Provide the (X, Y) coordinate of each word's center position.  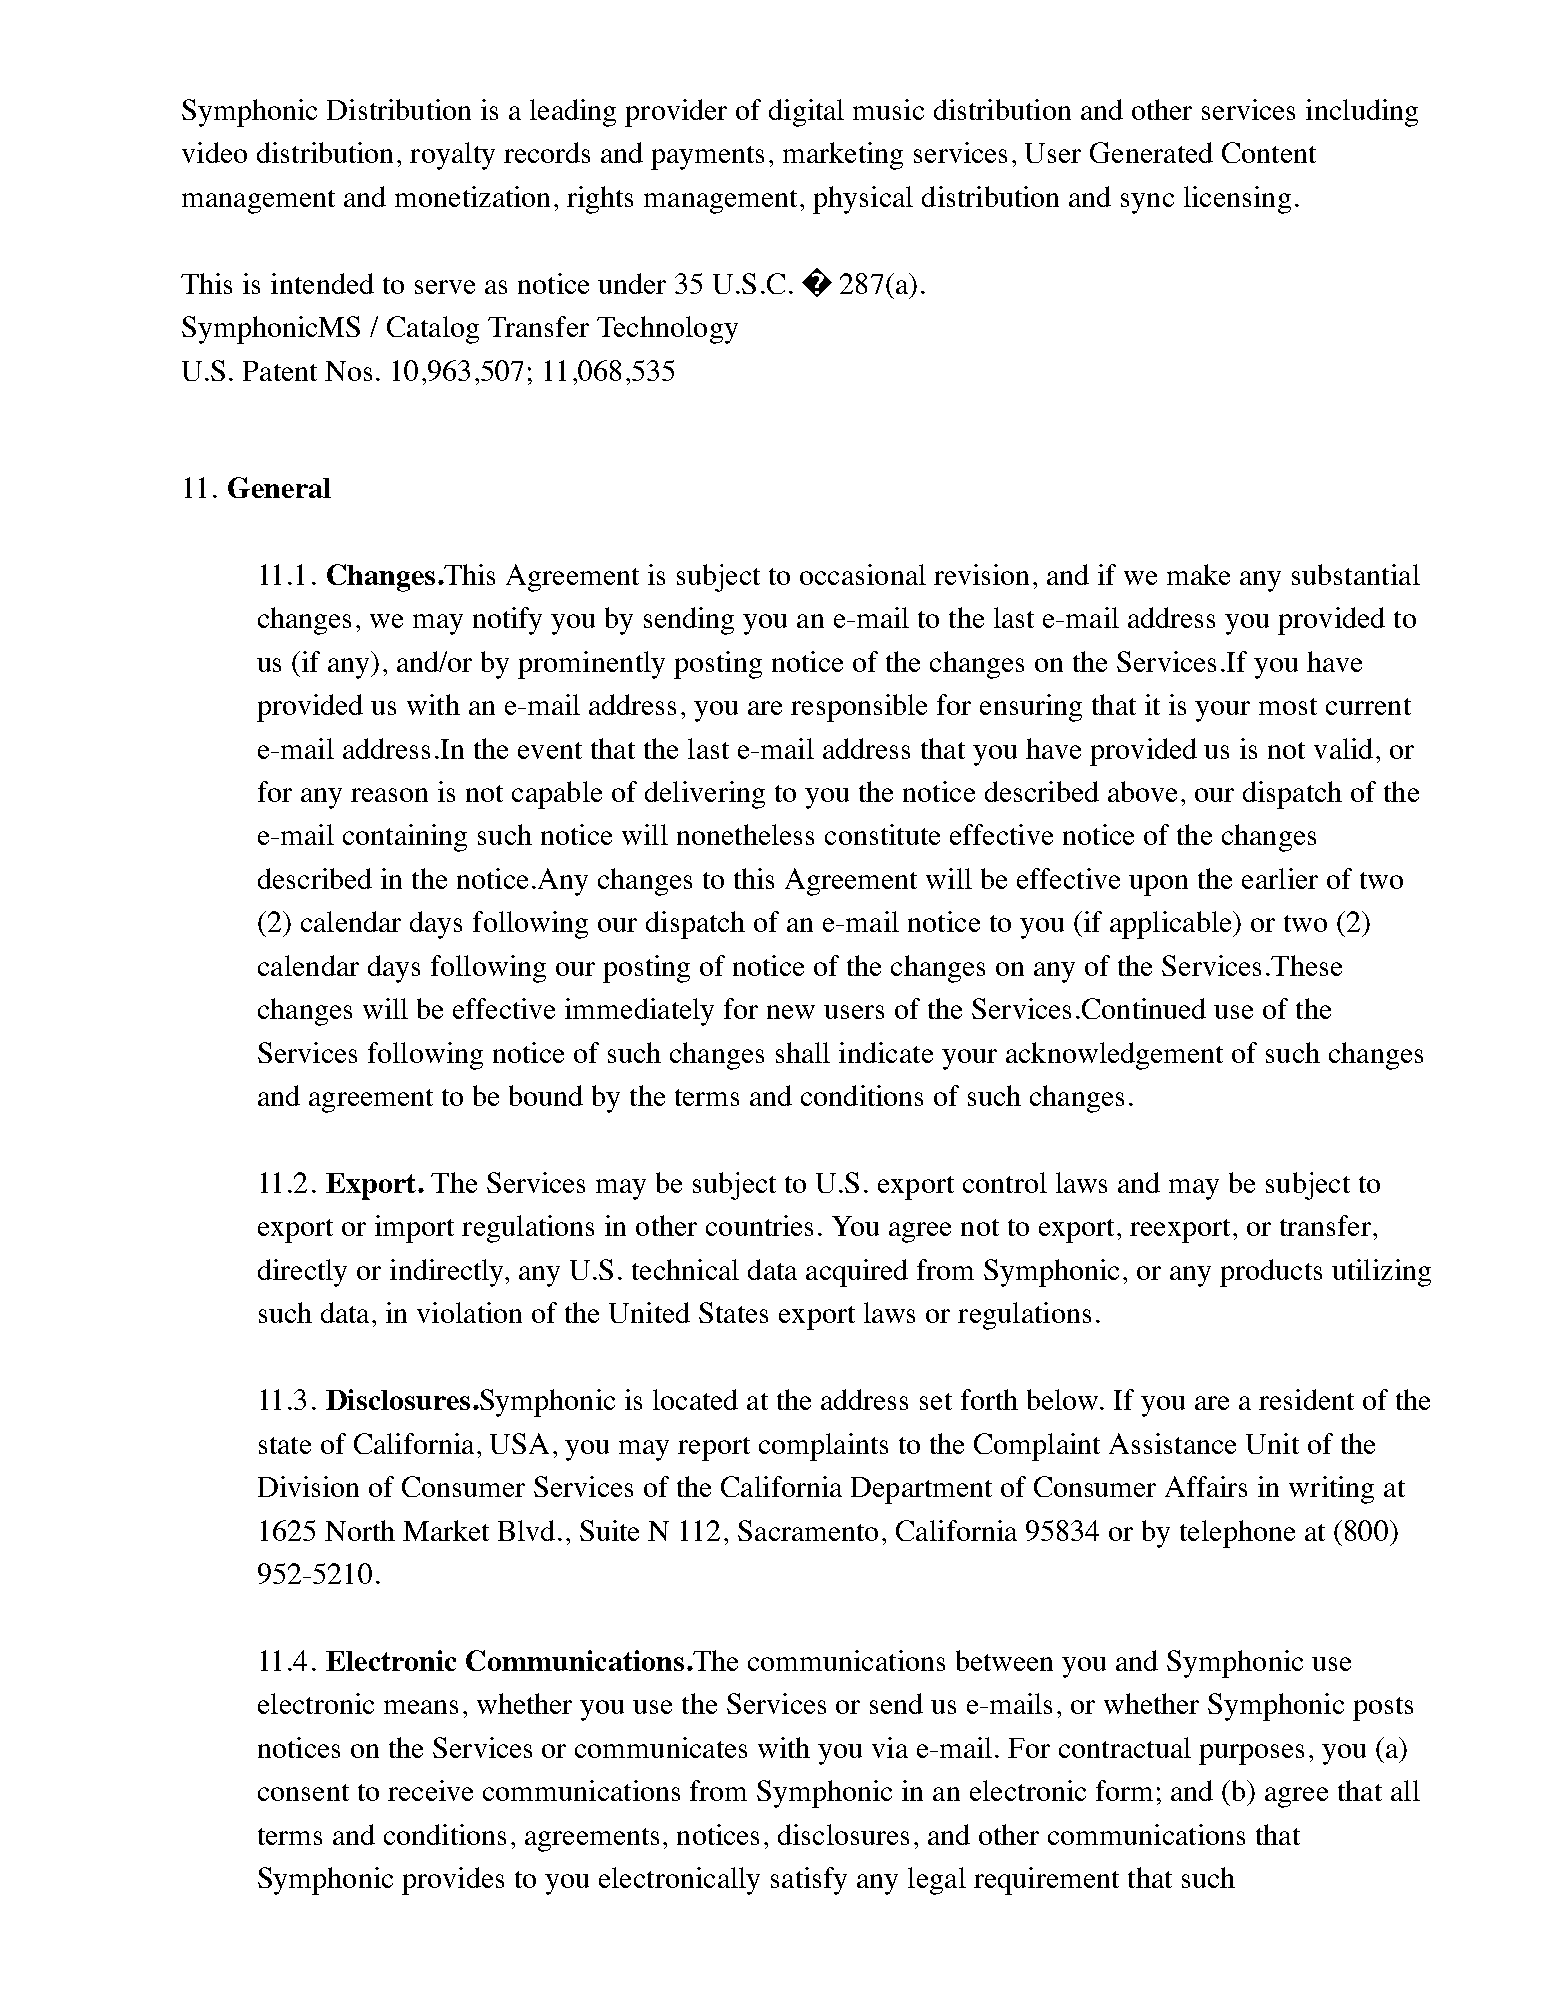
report (714, 1449)
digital (806, 113)
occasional (863, 574)
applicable (1172, 925)
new (791, 1012)
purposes (1251, 1754)
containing (405, 838)
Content (1269, 152)
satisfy (809, 1881)
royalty (452, 156)
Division (308, 1486)
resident (1306, 1399)
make (1198, 574)
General (279, 487)
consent (303, 1792)
